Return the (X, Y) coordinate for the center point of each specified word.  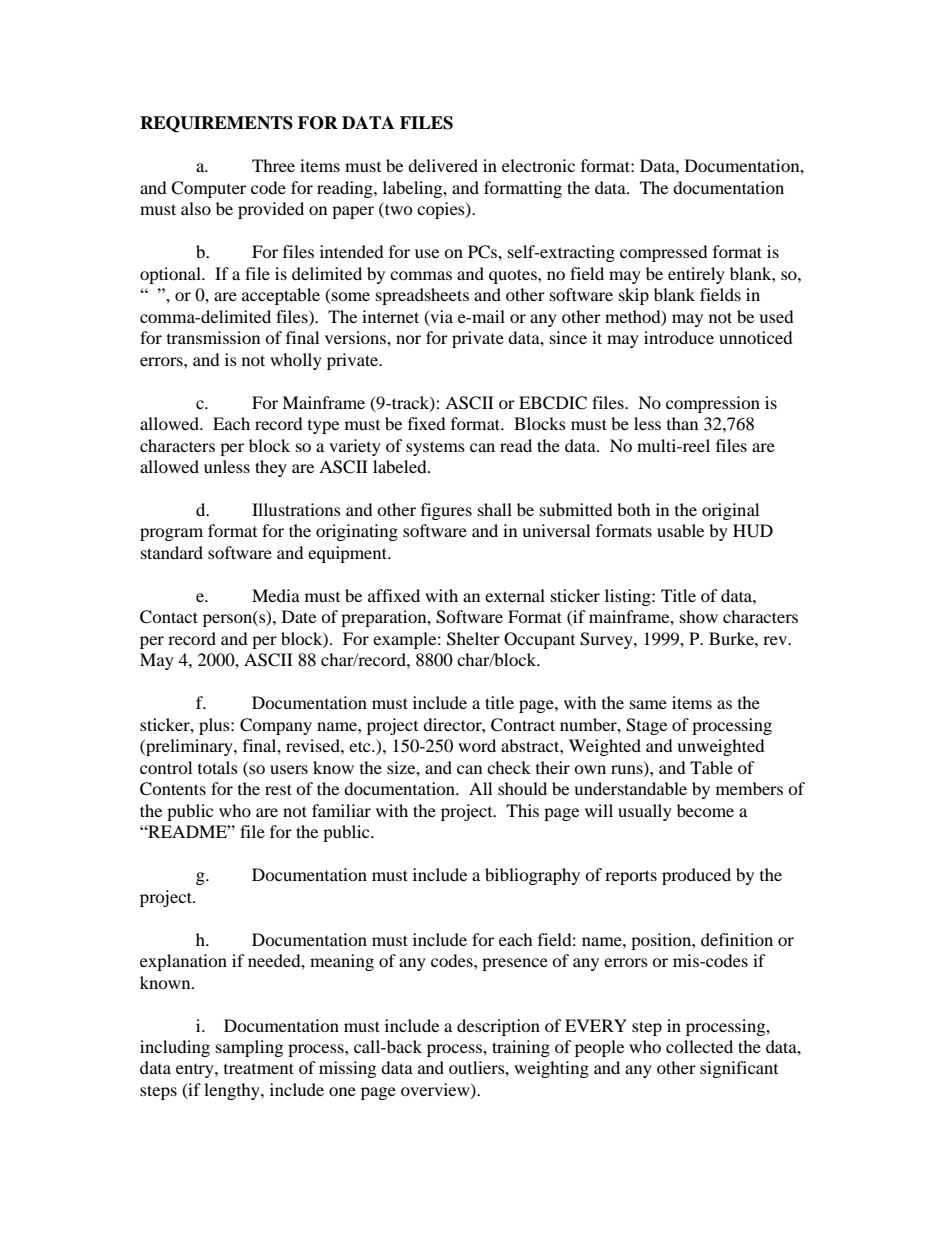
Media (276, 595)
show (699, 616)
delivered (443, 165)
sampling (249, 1048)
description (498, 1027)
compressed (664, 253)
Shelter (473, 639)
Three (273, 165)
